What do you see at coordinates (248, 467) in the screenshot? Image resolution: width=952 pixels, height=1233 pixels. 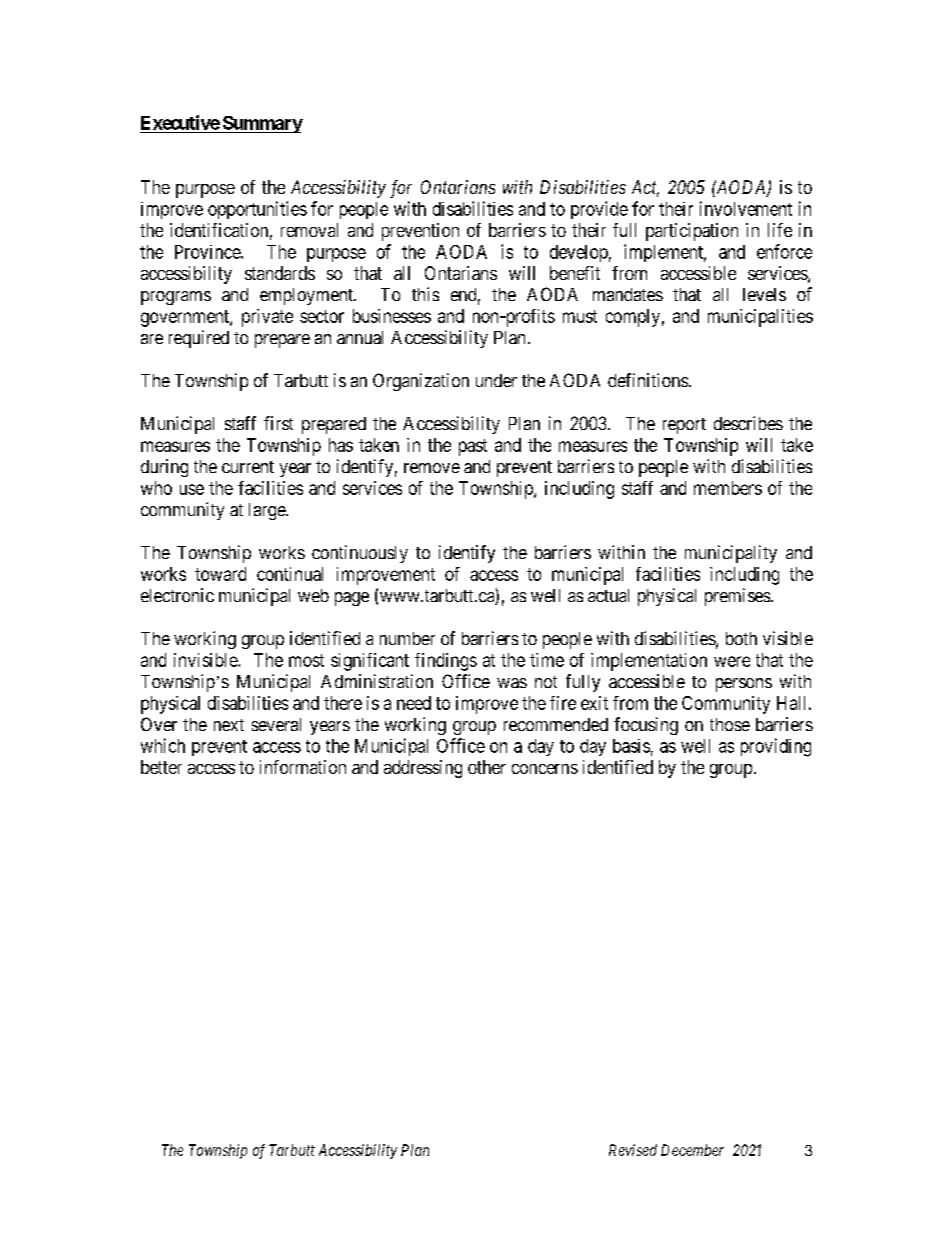 I see `current` at bounding box center [248, 467].
